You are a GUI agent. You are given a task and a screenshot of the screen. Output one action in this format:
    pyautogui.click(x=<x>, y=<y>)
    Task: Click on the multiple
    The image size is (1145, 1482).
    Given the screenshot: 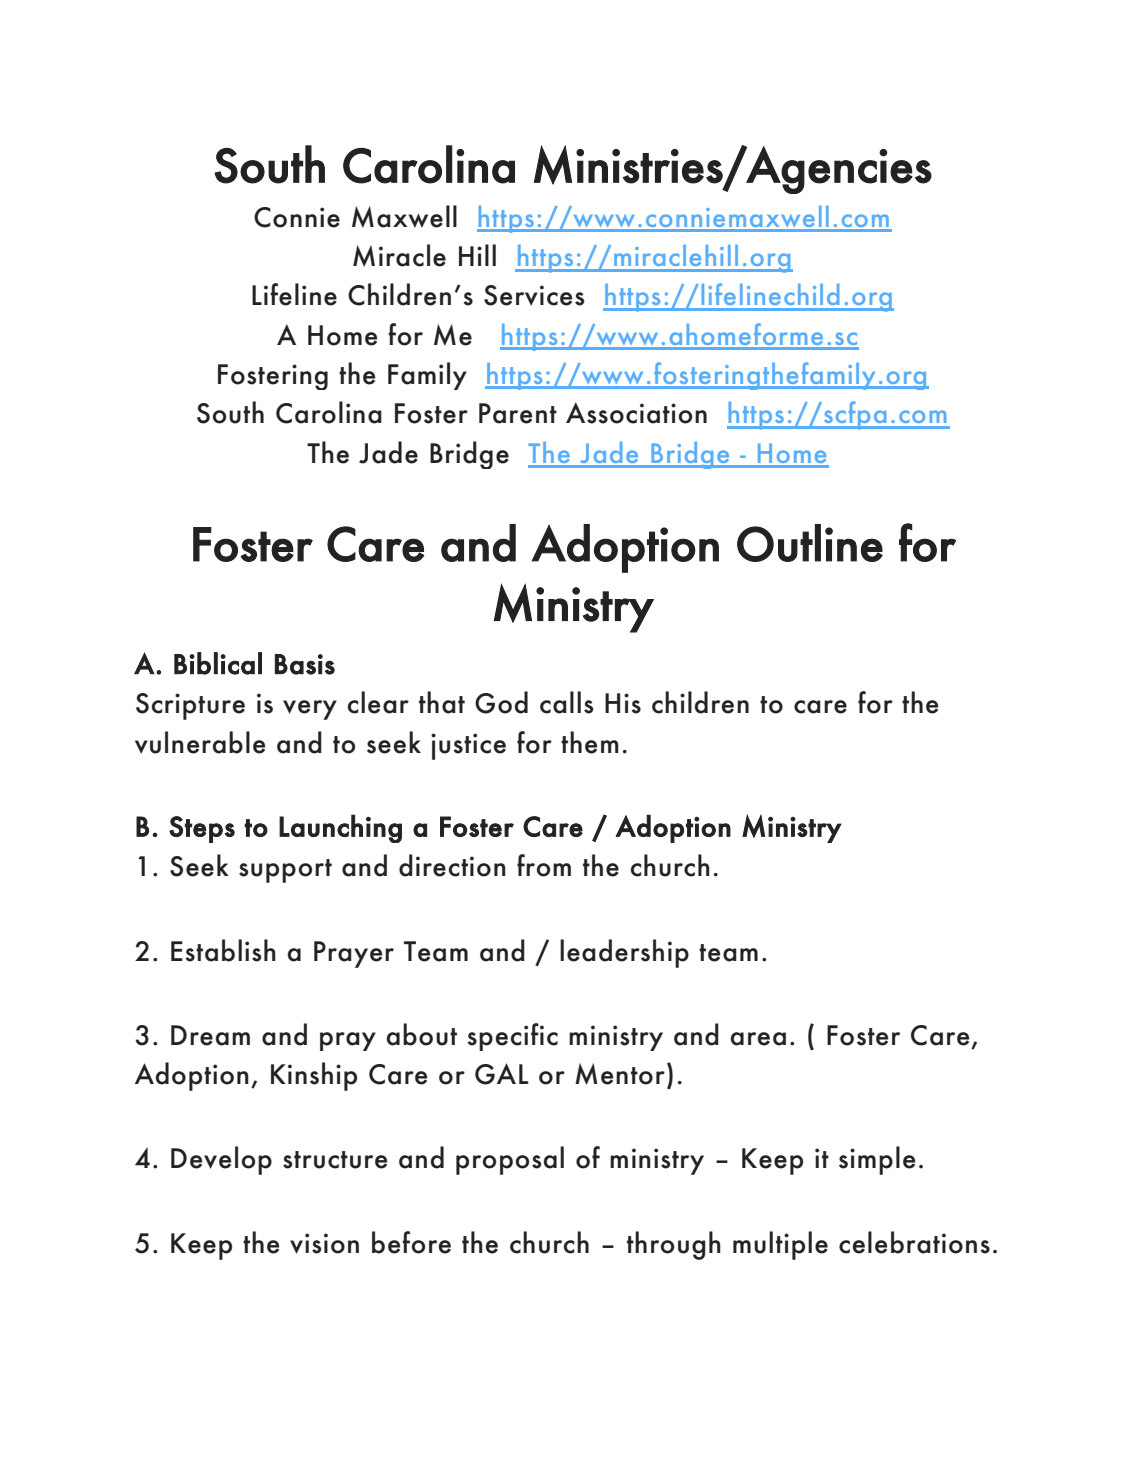 What is the action you would take?
    pyautogui.click(x=780, y=1245)
